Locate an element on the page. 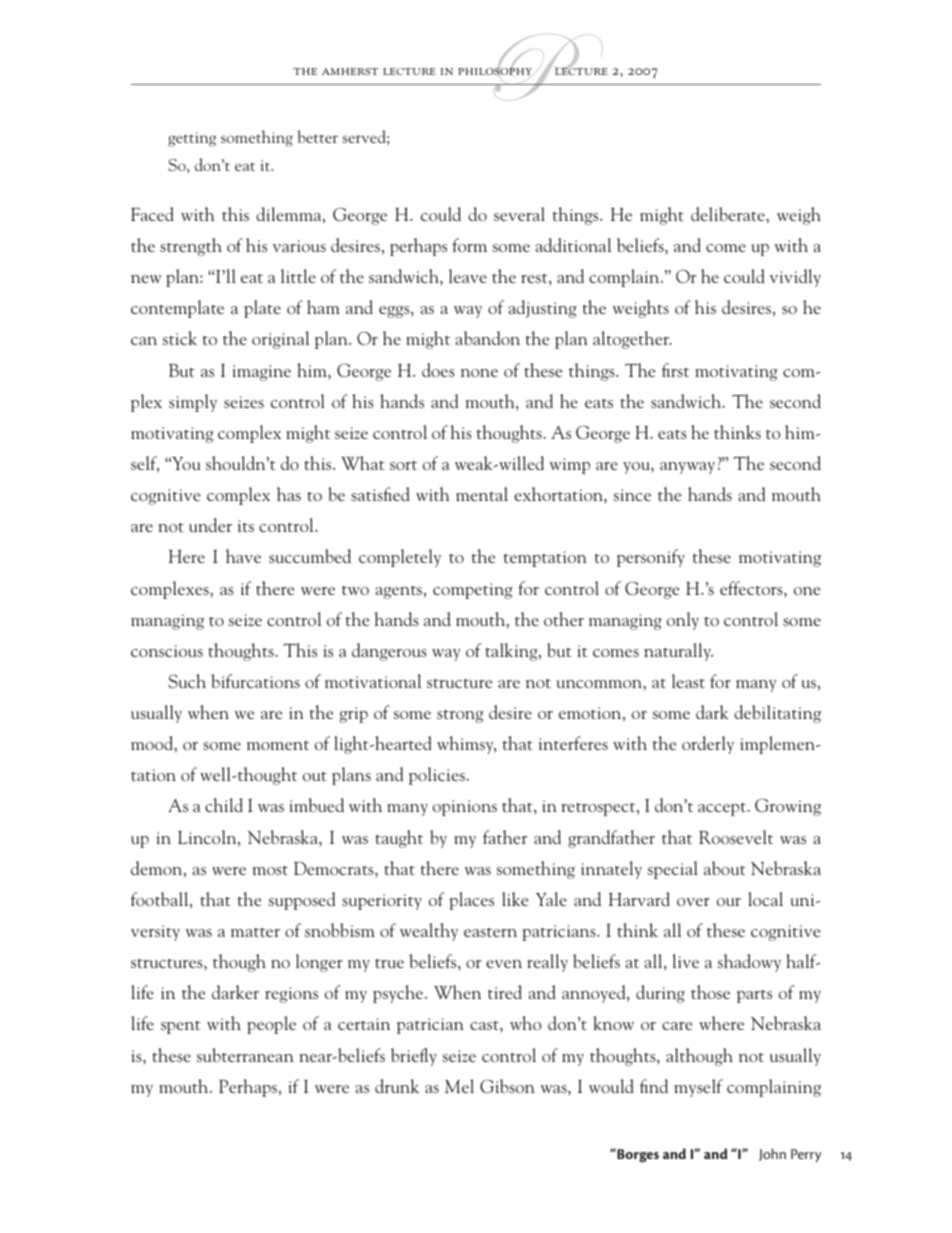 This page has height=1233, width=952. getting is located at coordinates (192, 139).
